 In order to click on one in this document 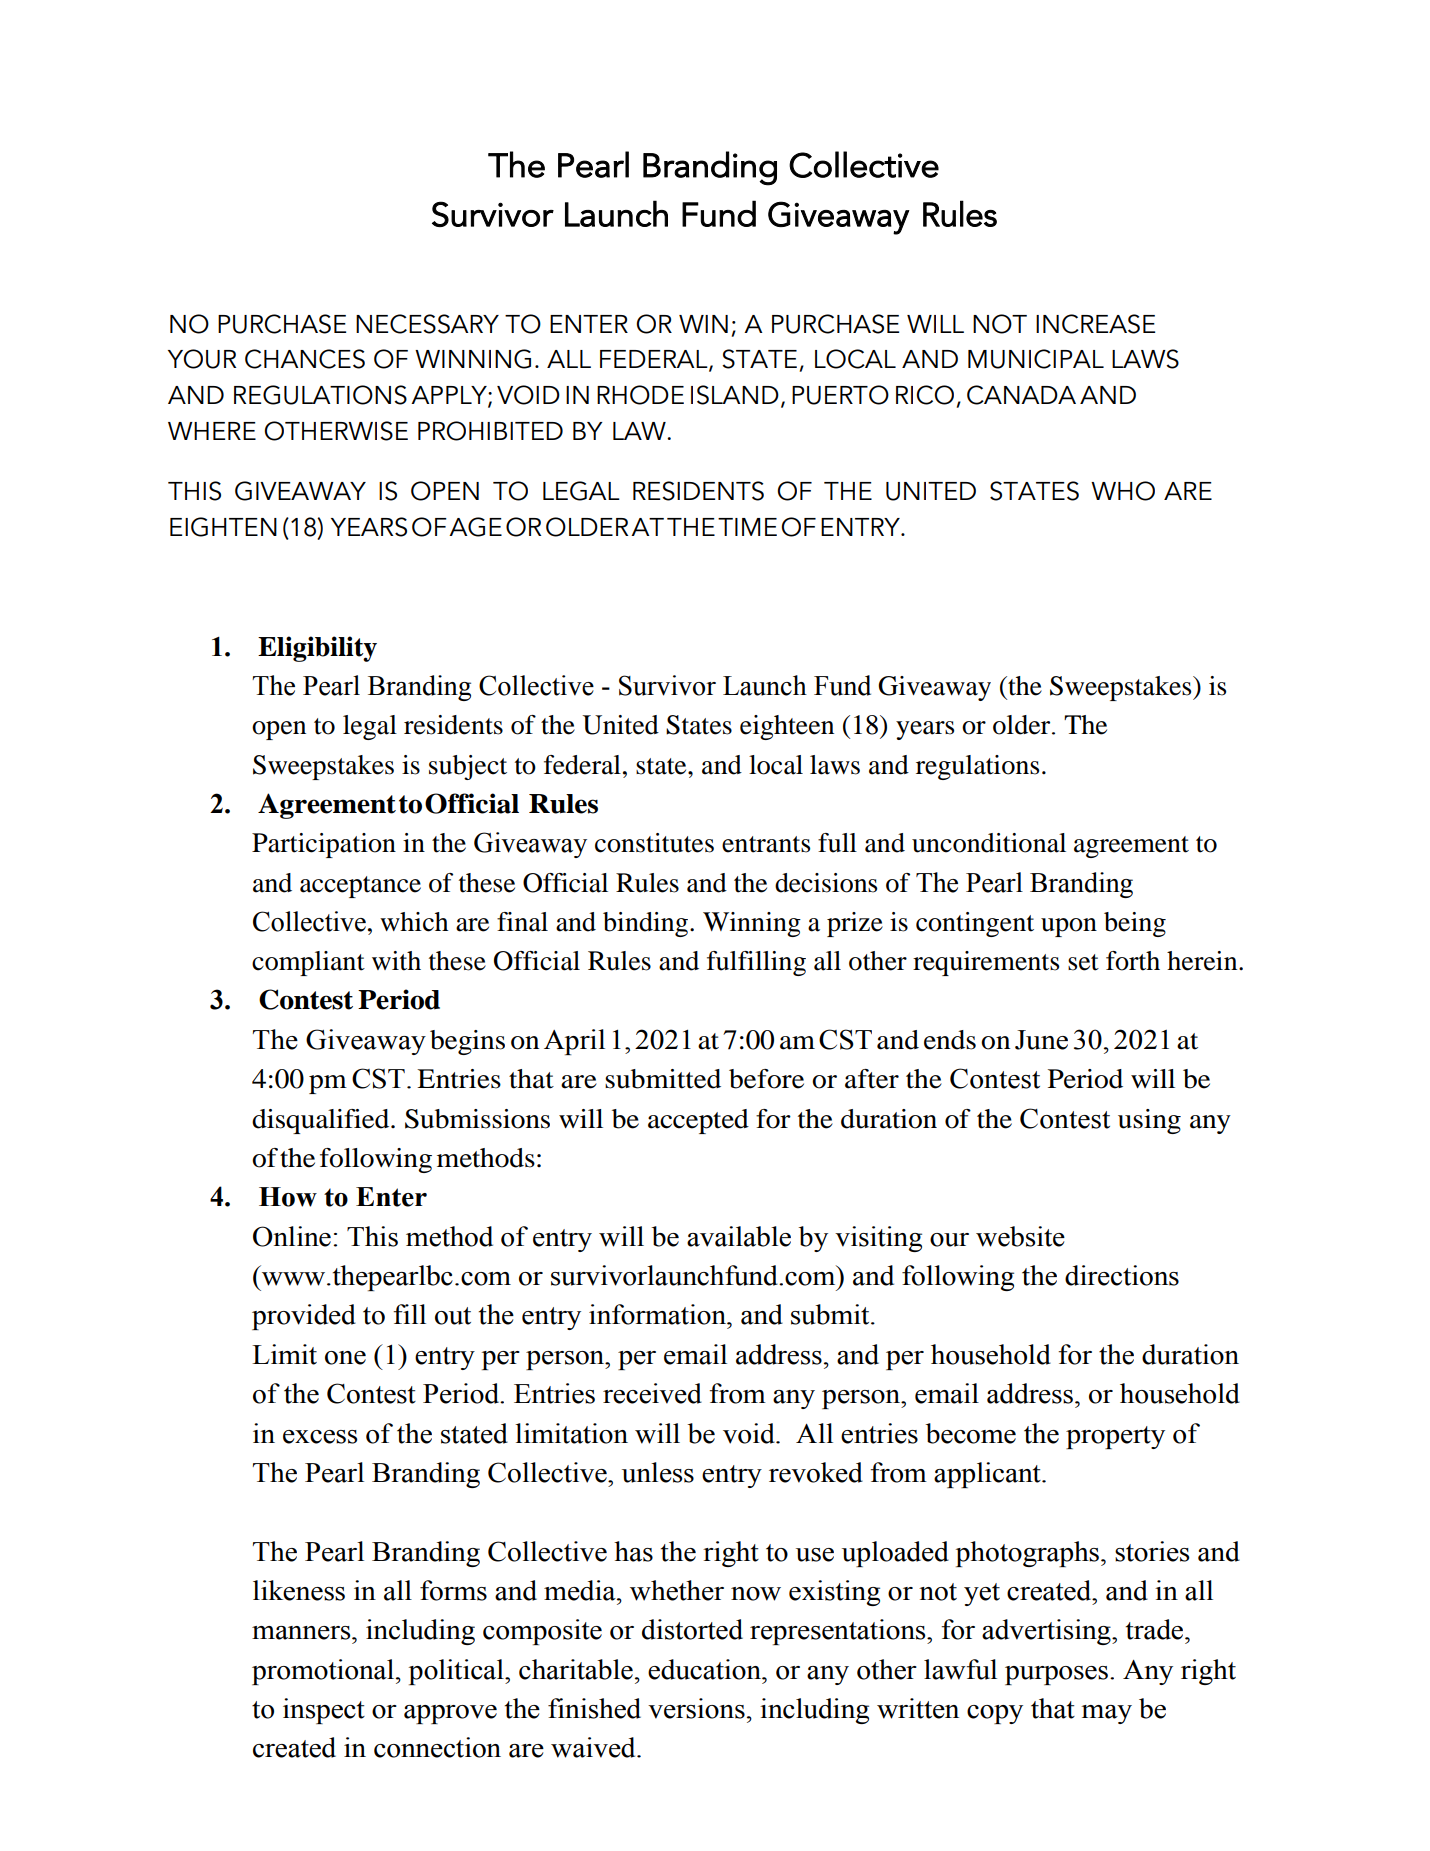, I will do `click(345, 1358)`.
